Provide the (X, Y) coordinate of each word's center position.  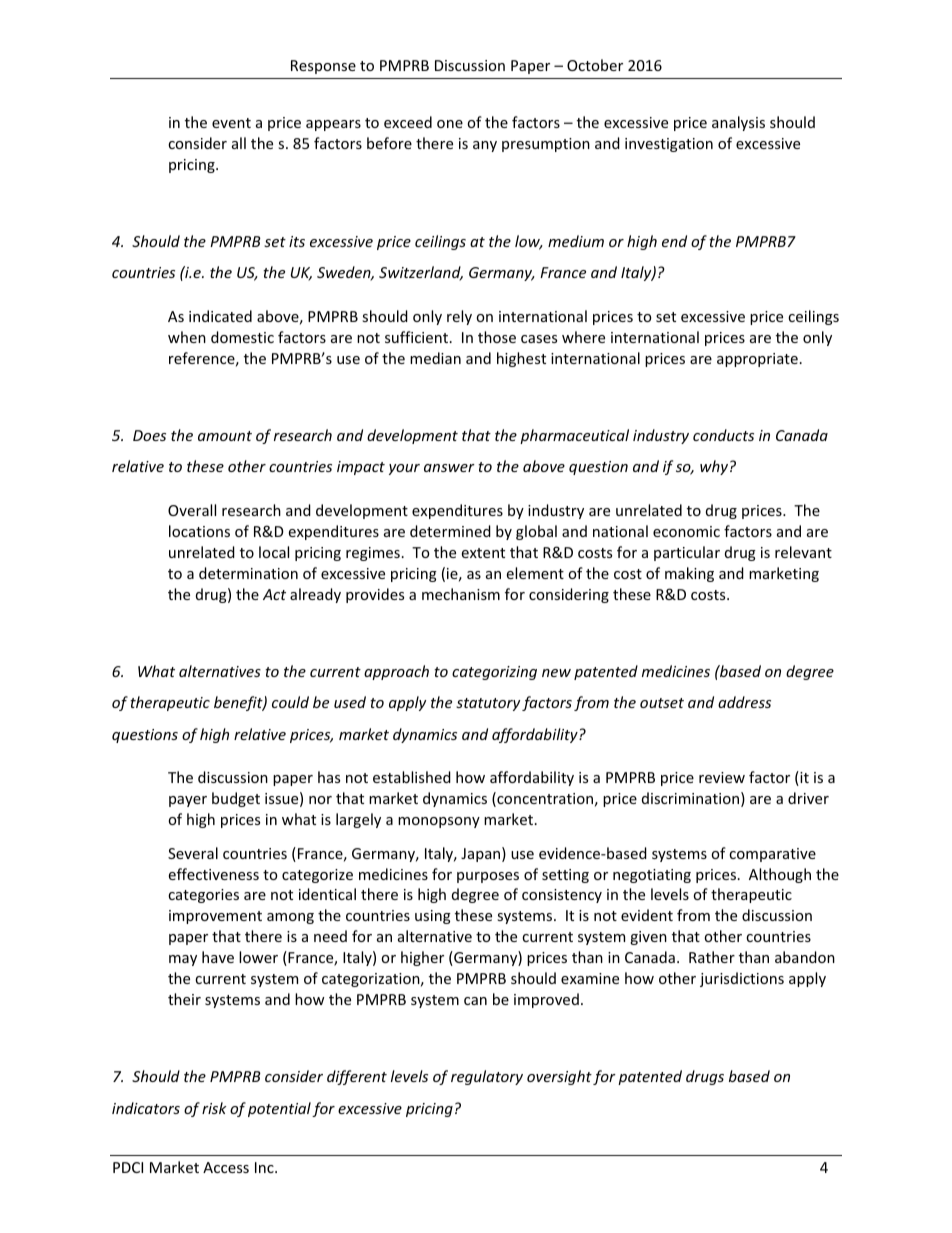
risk (214, 1108)
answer (449, 468)
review (722, 777)
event (231, 123)
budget (236, 799)
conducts (723, 435)
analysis (738, 123)
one (450, 124)
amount (225, 436)
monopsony (439, 822)
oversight (559, 1077)
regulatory (487, 1077)
